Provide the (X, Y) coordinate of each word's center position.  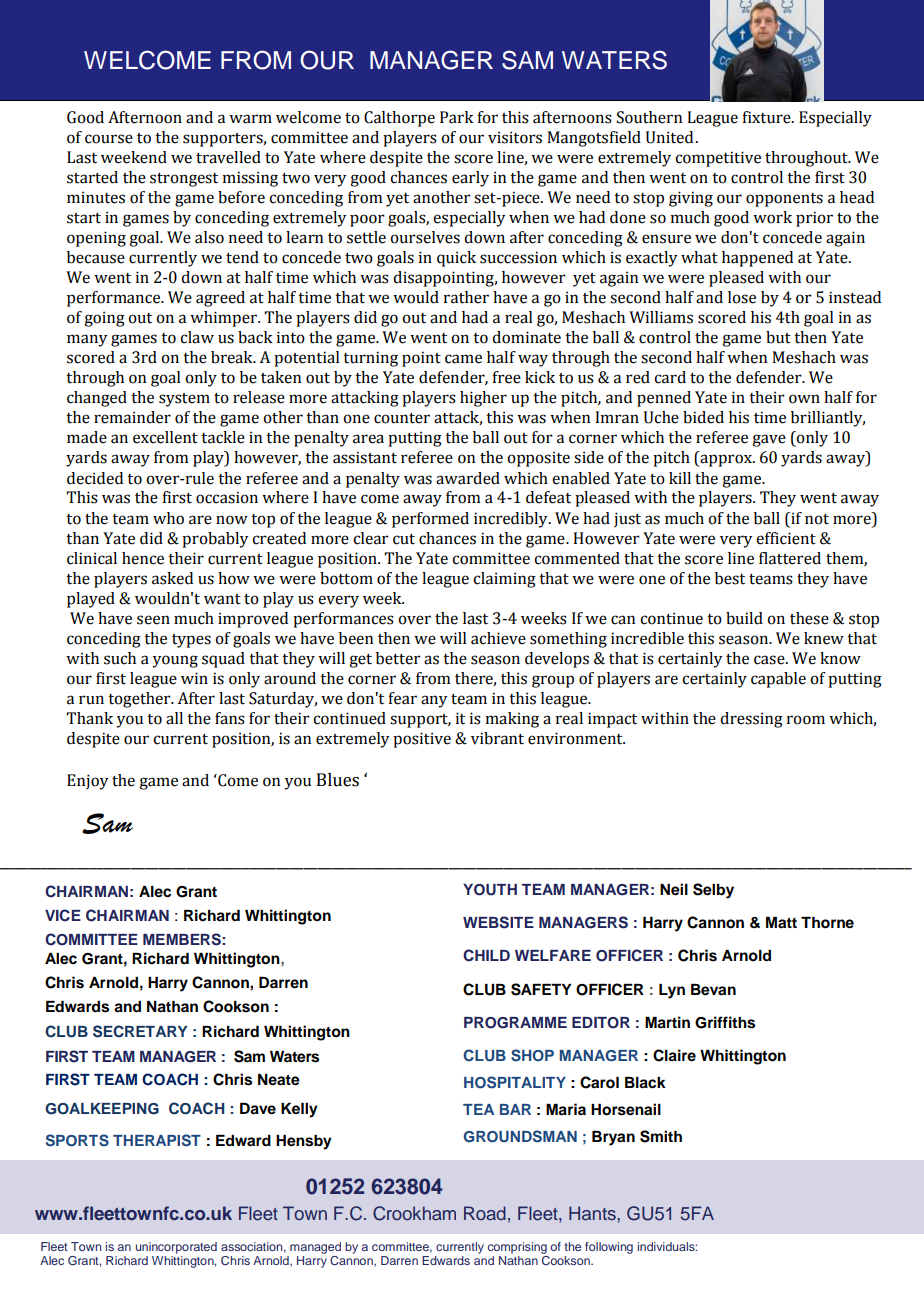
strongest (184, 180)
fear (402, 698)
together (140, 700)
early (470, 179)
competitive (718, 159)
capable (778, 680)
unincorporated (176, 1248)
